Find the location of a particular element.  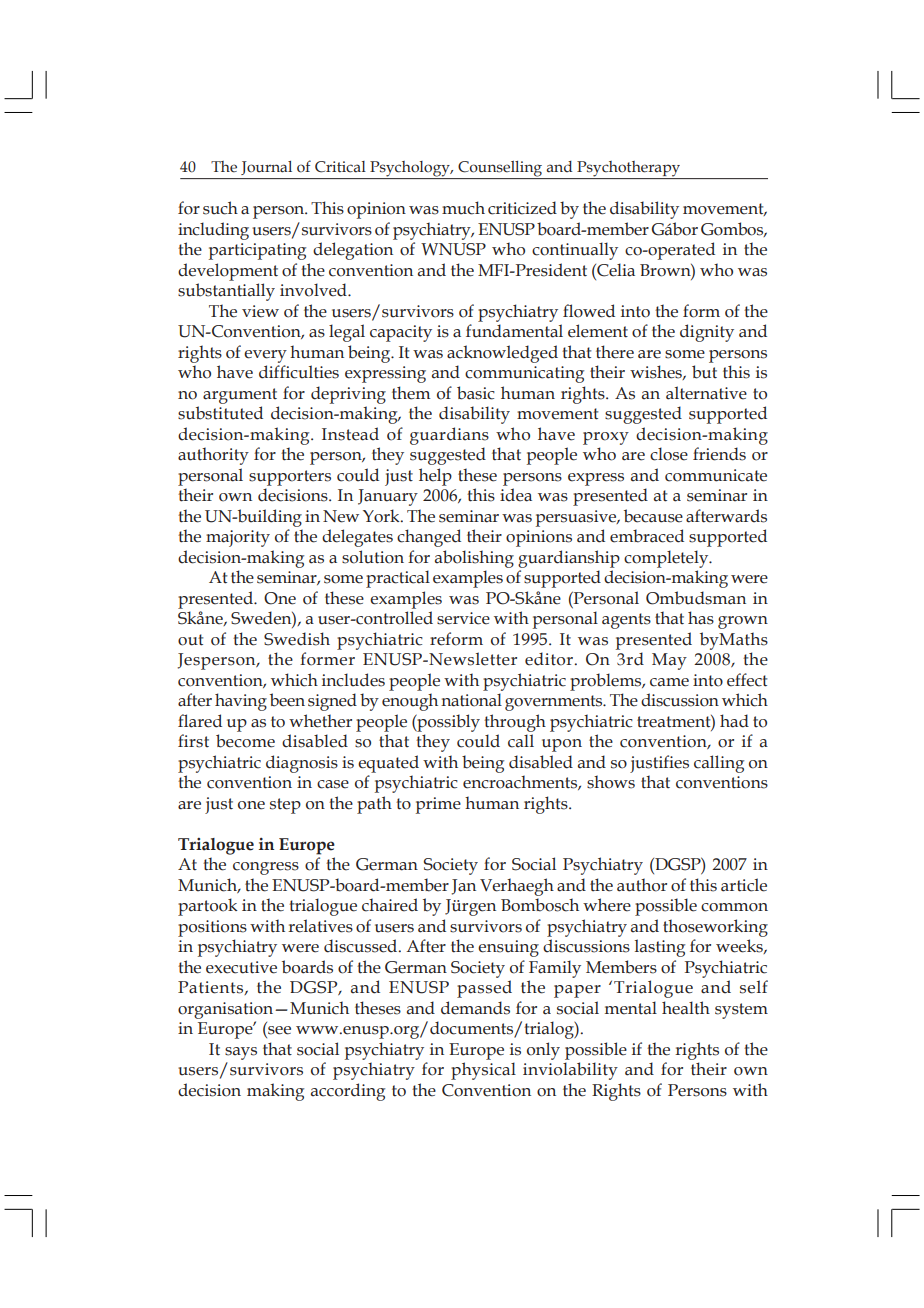

physical is located at coordinates (483, 1071).
